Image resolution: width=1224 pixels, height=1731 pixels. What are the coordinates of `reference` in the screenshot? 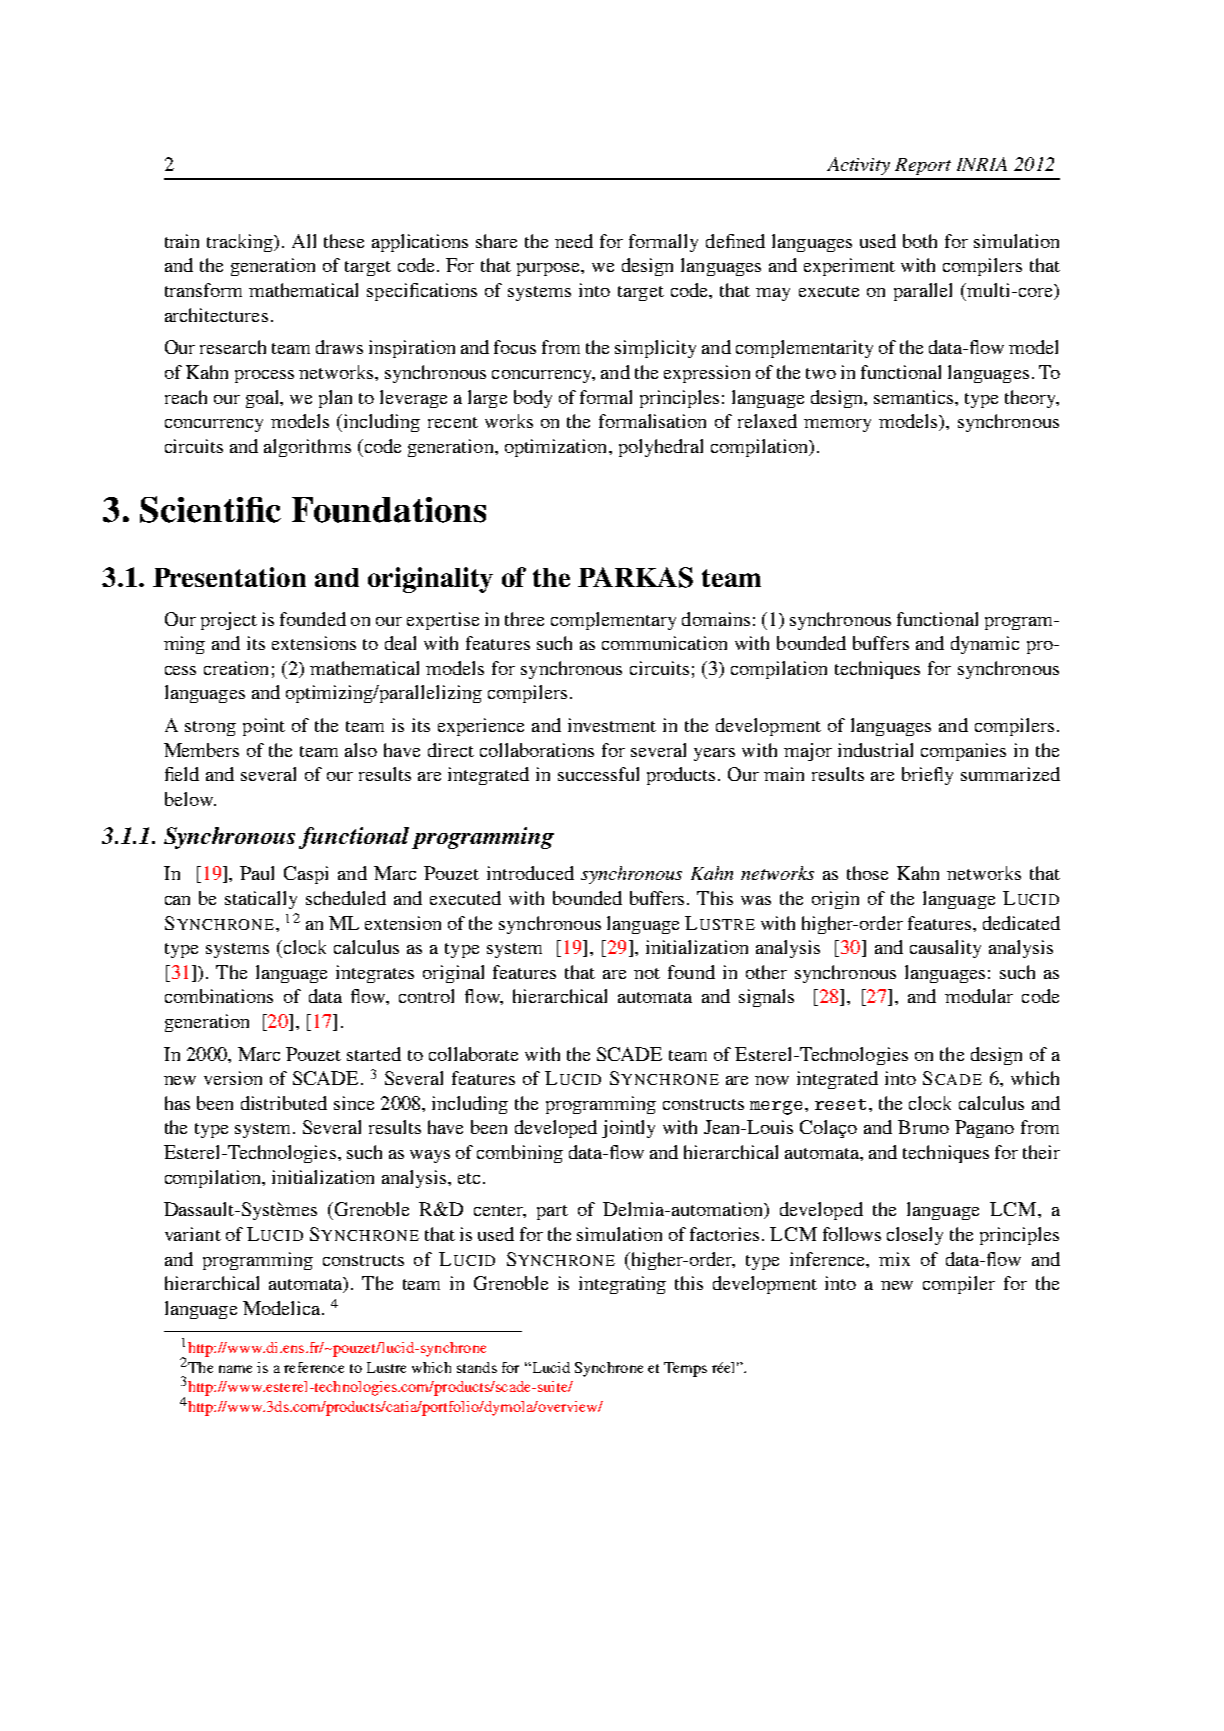 It's located at (314, 1367).
